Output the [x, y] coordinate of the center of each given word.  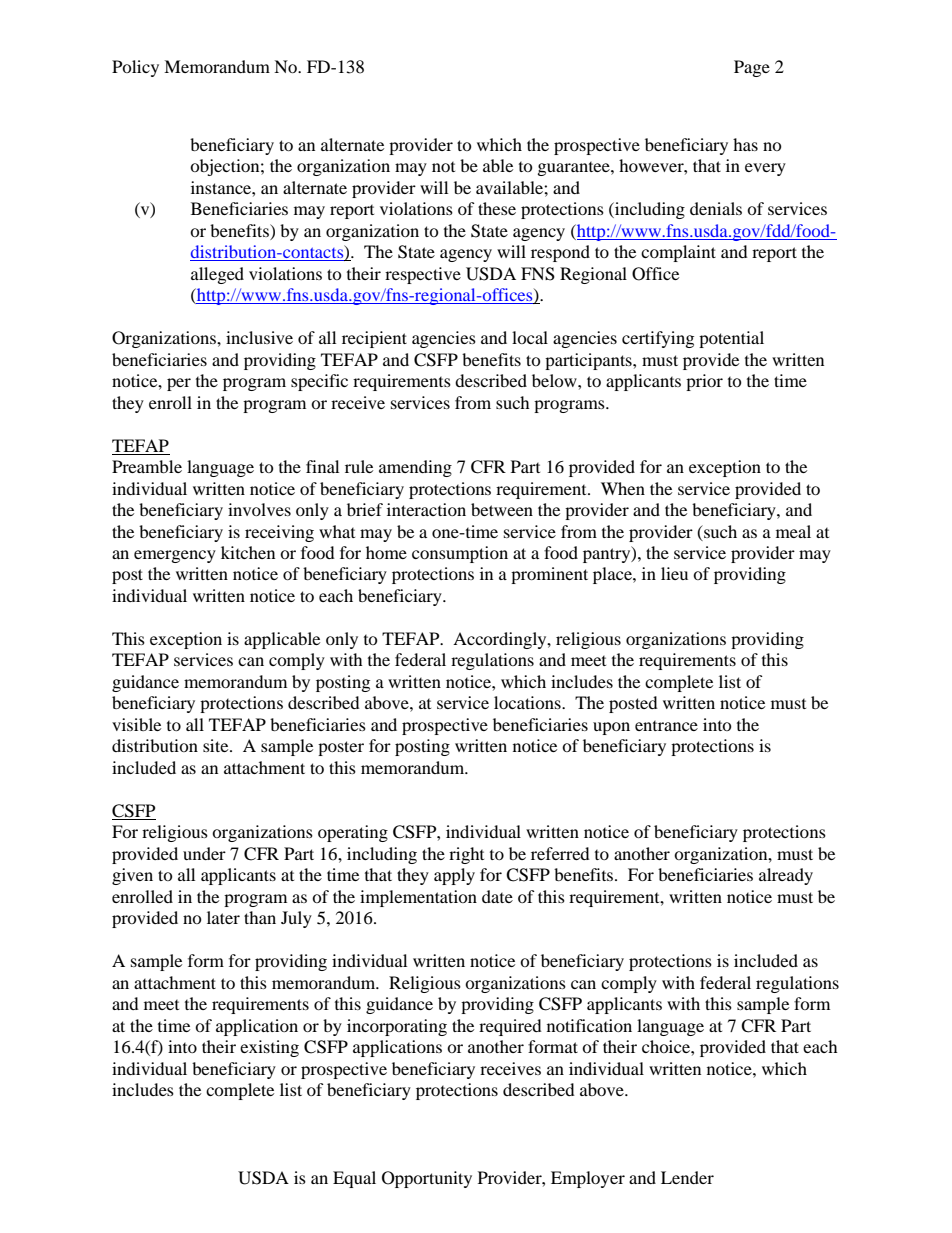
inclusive [259, 337]
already [786, 876]
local [530, 337]
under [204, 853]
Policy [135, 68]
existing [269, 1048]
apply [454, 876]
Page [752, 68]
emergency [175, 556]
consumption [460, 554]
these [497, 208]
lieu [674, 573]
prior [704, 382]
